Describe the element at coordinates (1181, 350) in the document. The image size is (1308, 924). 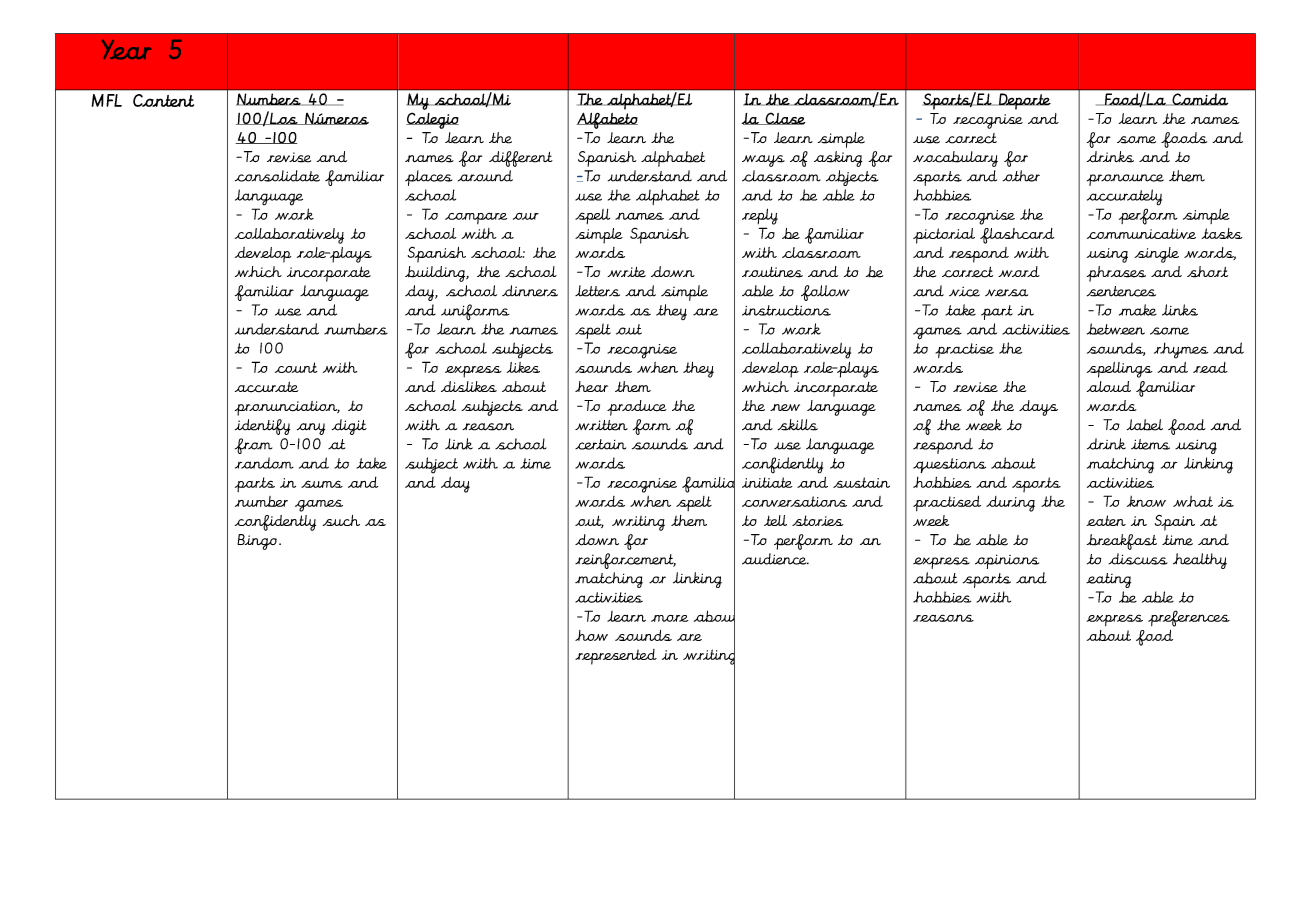
I see `rhymes` at that location.
